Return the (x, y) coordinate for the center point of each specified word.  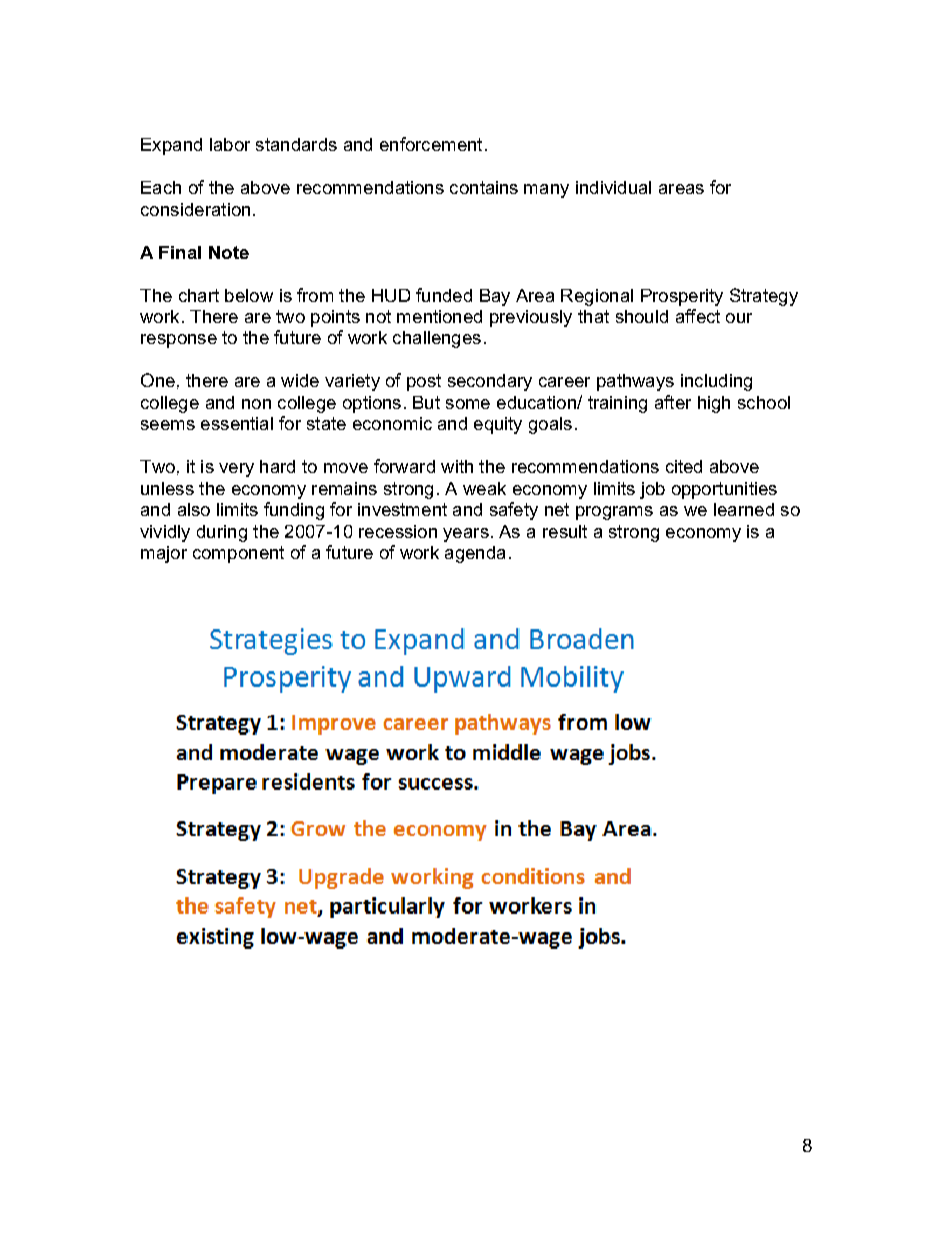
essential (237, 423)
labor (230, 144)
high (714, 404)
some (468, 404)
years (466, 535)
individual (613, 187)
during (222, 533)
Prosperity (682, 297)
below (249, 295)
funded (444, 295)
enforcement (431, 144)
